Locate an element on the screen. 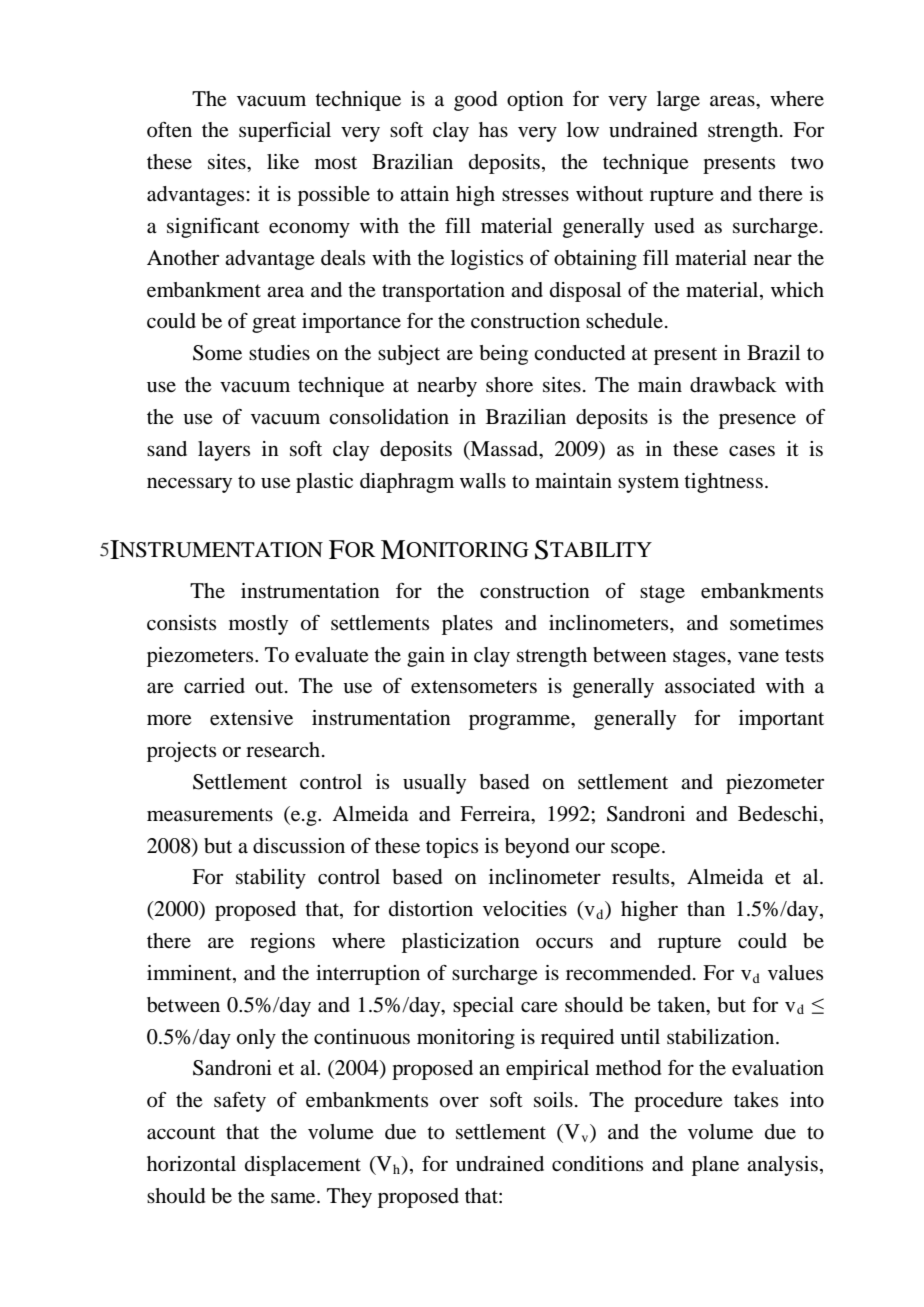 The width and height of the screenshot is (924, 1307). over is located at coordinates (459, 1102).
